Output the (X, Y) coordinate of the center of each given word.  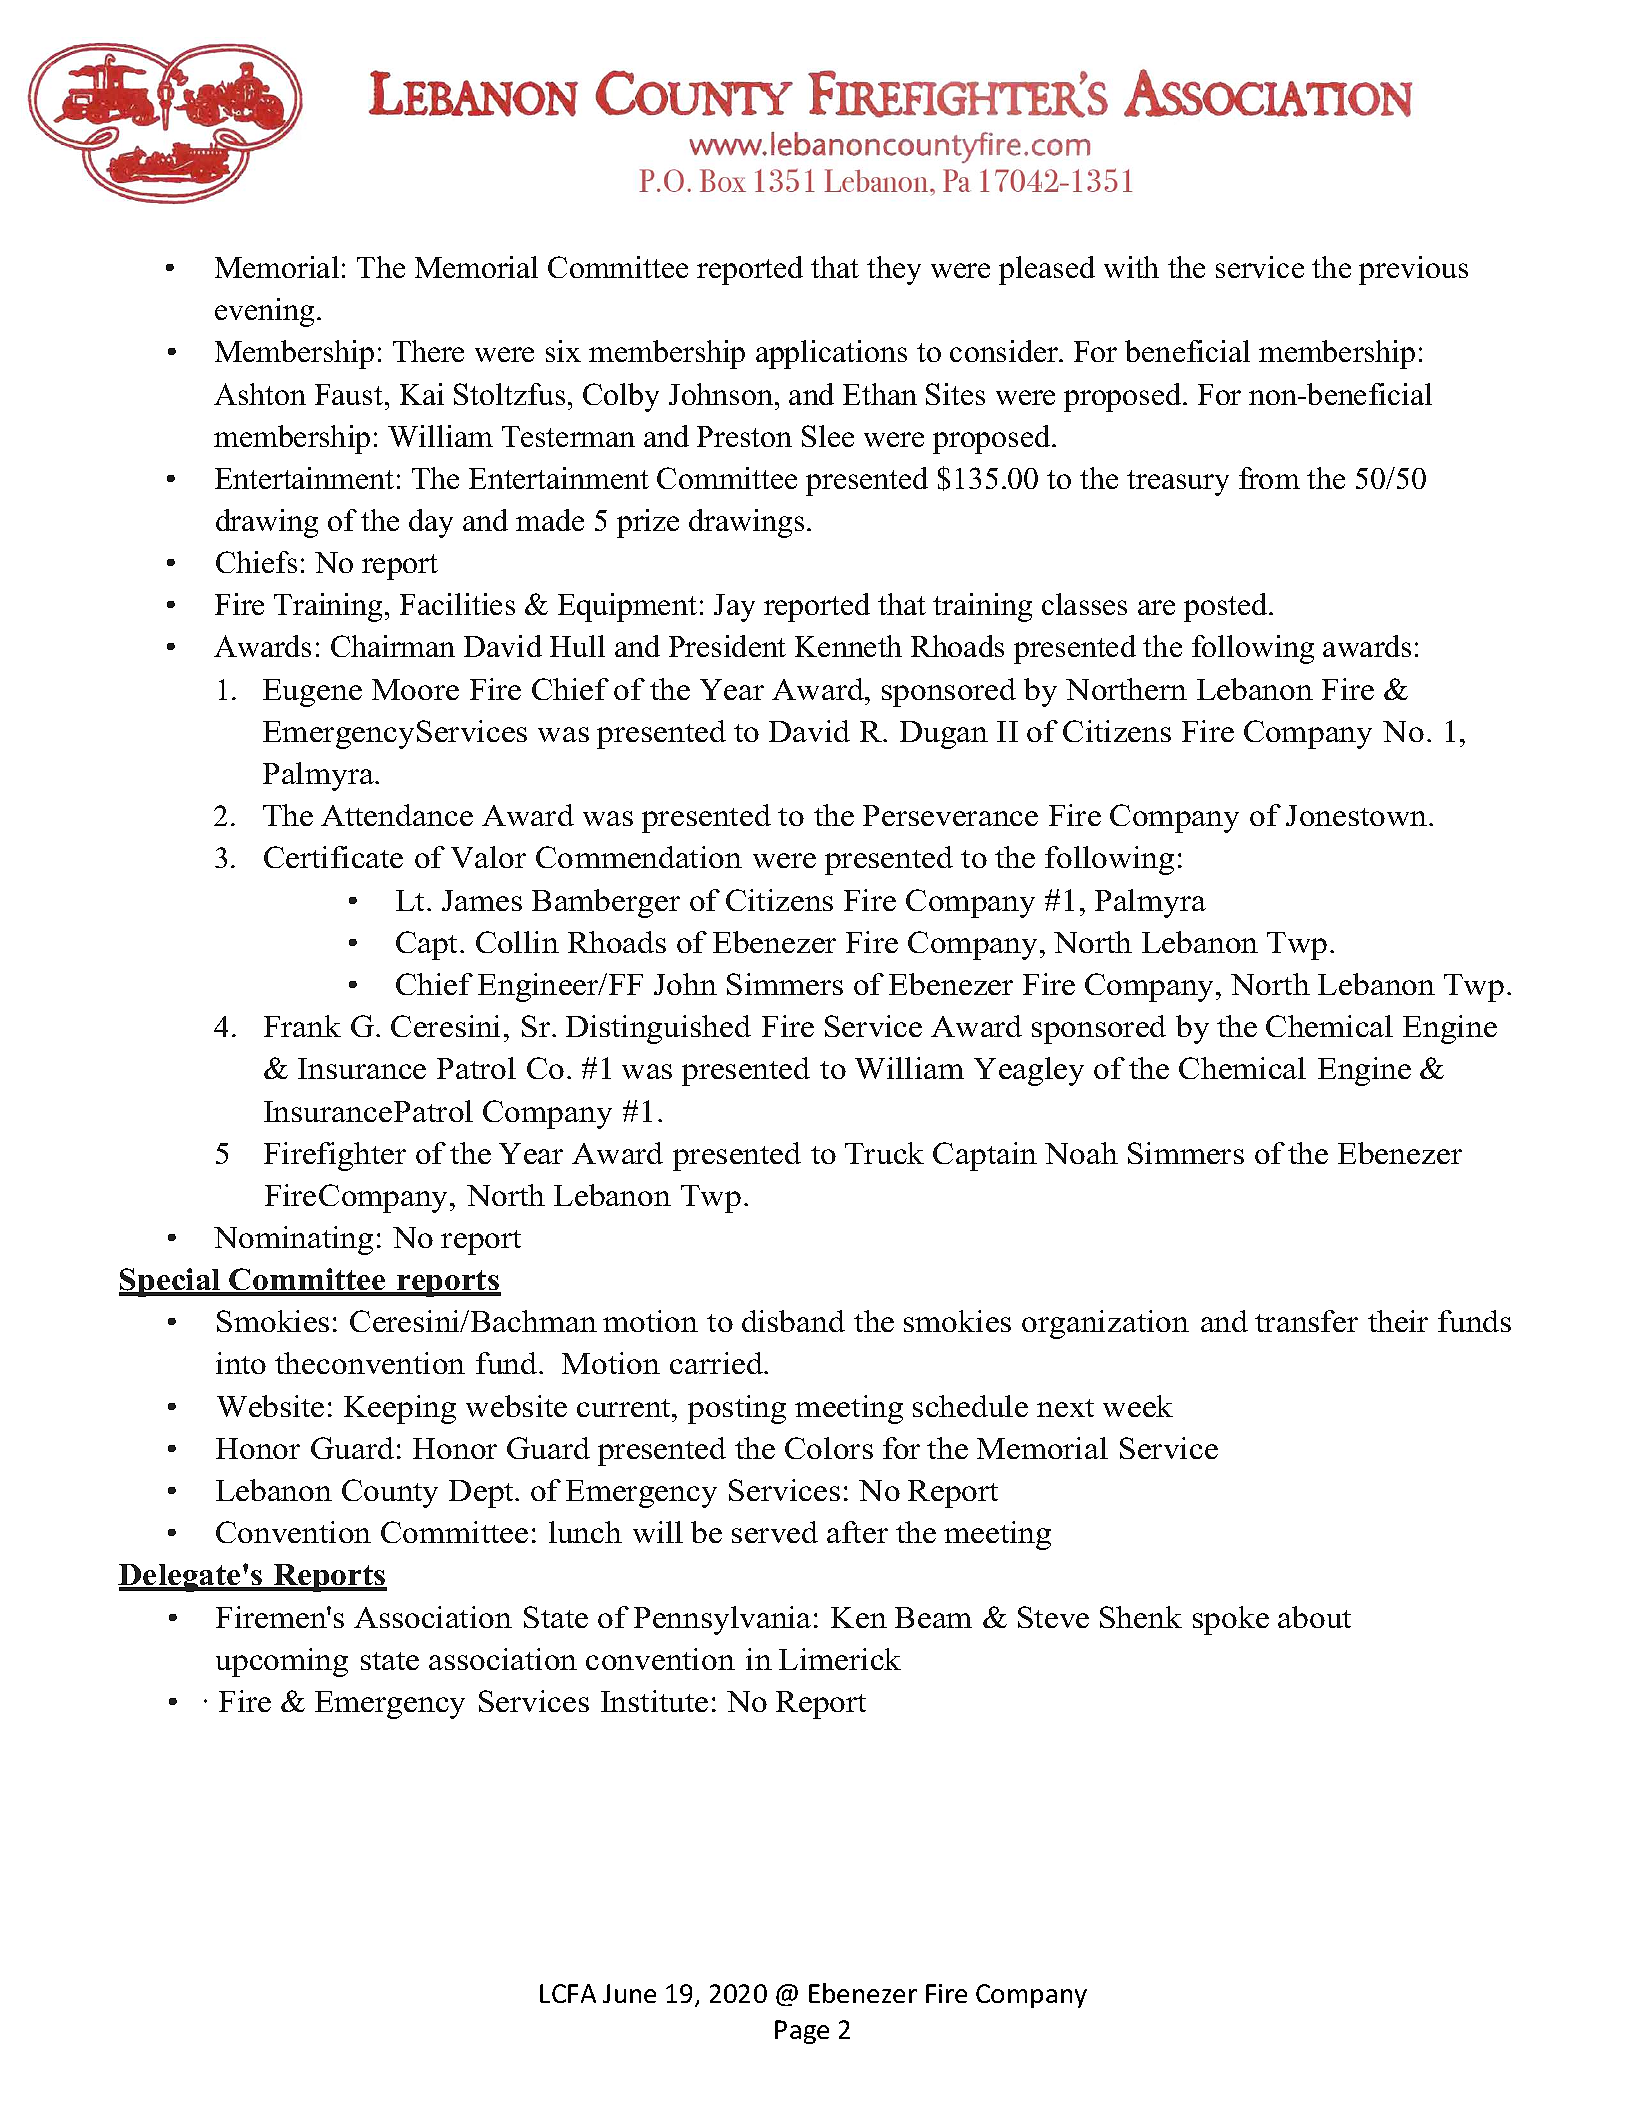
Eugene (312, 693)
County (390, 1493)
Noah (1081, 1153)
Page (802, 2032)
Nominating (293, 1240)
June (629, 1993)
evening (264, 312)
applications (831, 354)
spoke (1231, 1620)
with (1131, 267)
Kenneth (848, 646)
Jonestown (1358, 815)
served (775, 1532)
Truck (884, 1153)
